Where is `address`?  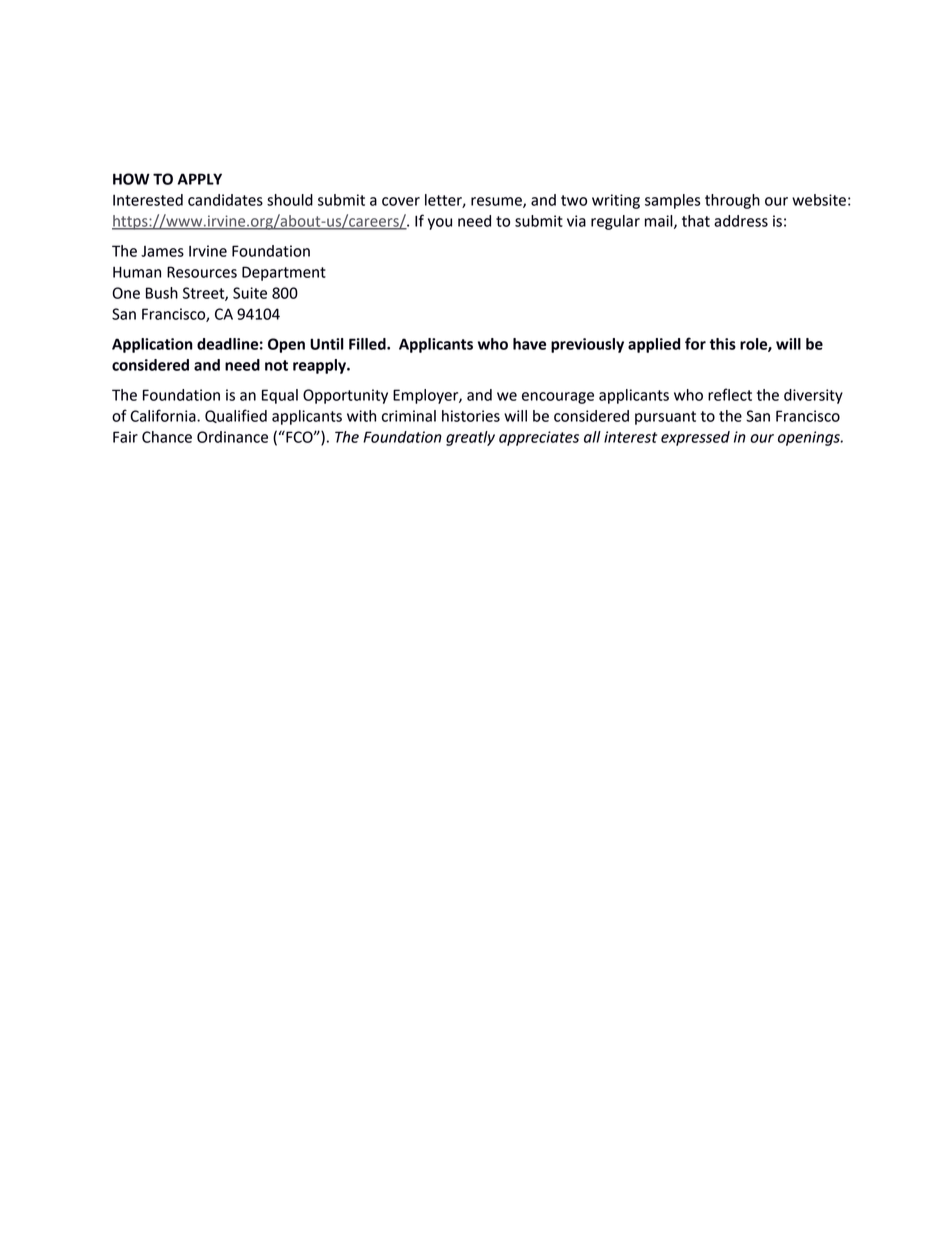 address is located at coordinates (741, 221).
